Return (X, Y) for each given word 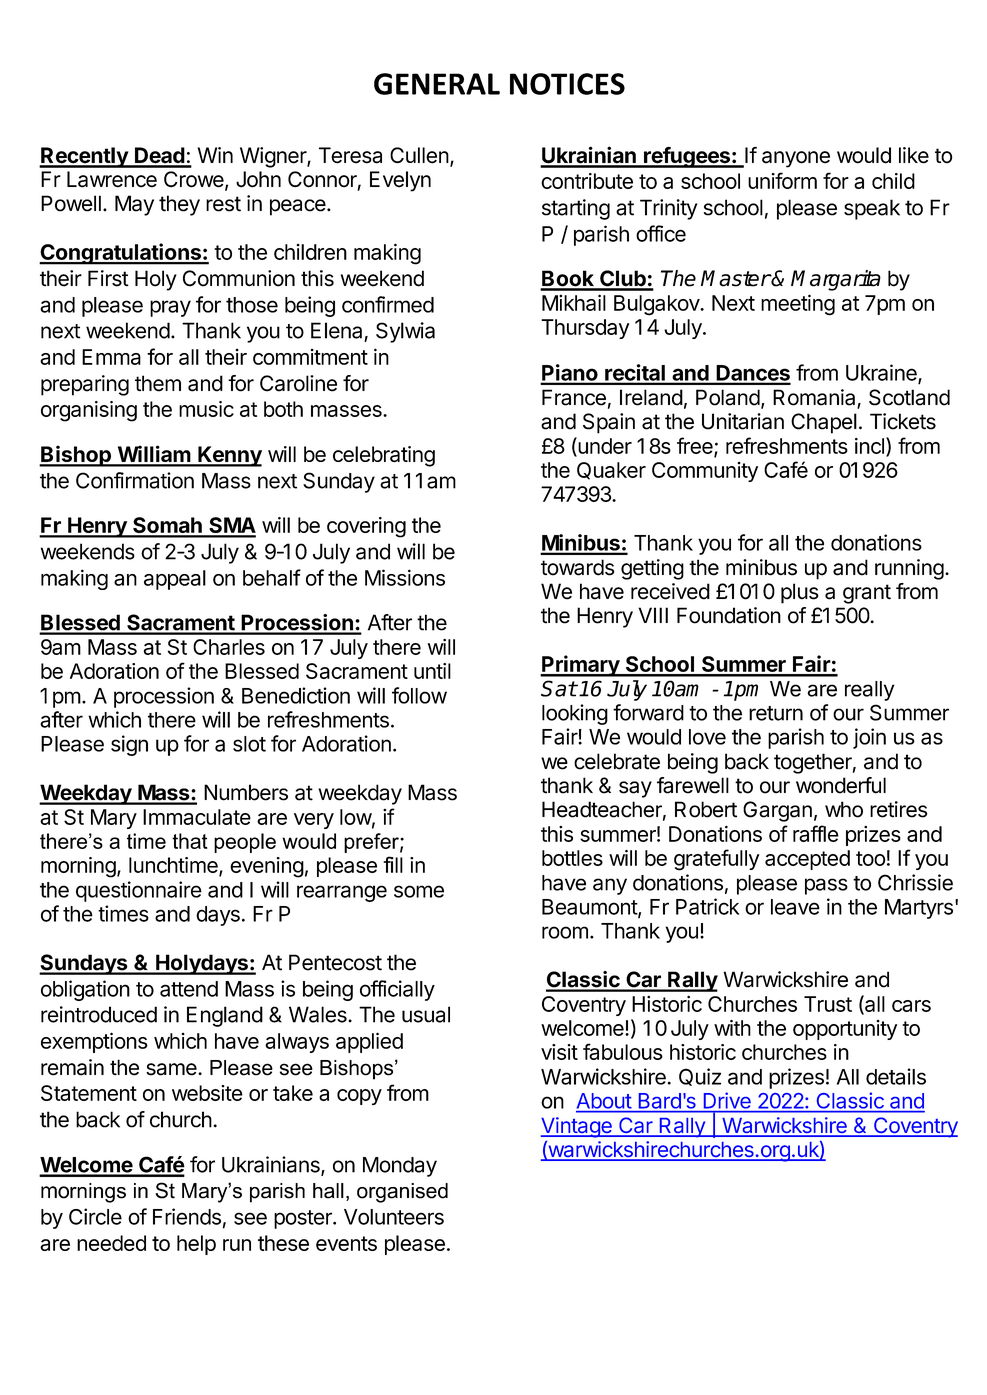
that (190, 841)
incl (869, 446)
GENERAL (437, 84)
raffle (816, 833)
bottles (572, 858)
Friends (187, 1216)
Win (215, 155)
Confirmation (135, 480)
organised (402, 1193)
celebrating (384, 456)
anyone (796, 159)
